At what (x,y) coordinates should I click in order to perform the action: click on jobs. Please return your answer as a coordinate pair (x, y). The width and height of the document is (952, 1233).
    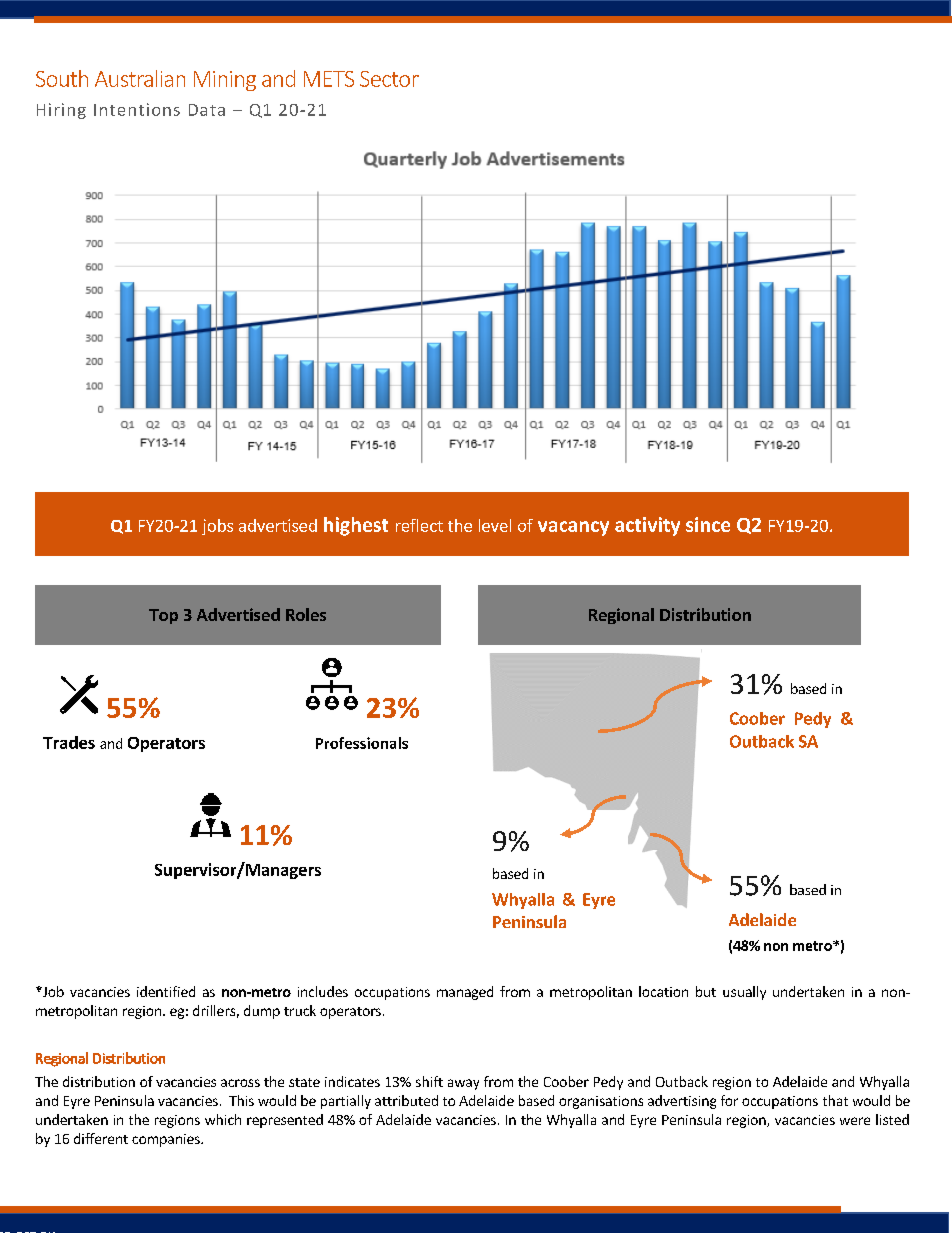
    Looking at the image, I should click on (217, 527).
